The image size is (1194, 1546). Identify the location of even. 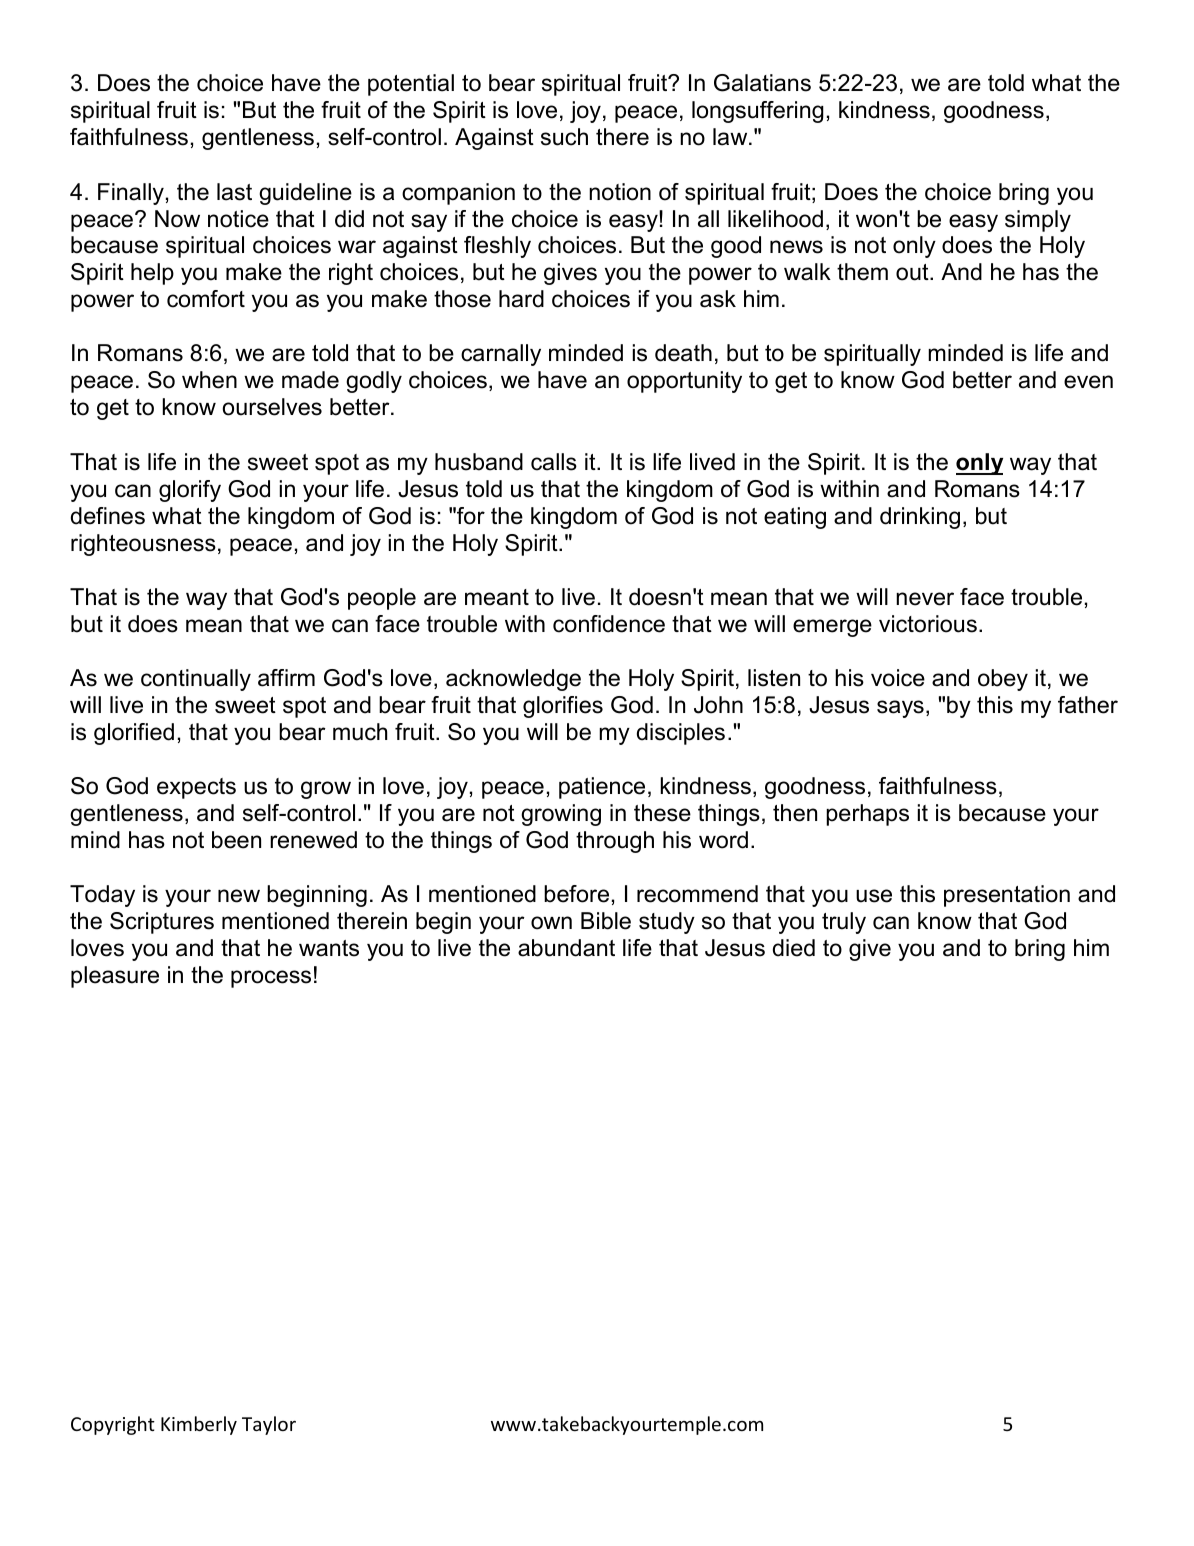
(1088, 382).
